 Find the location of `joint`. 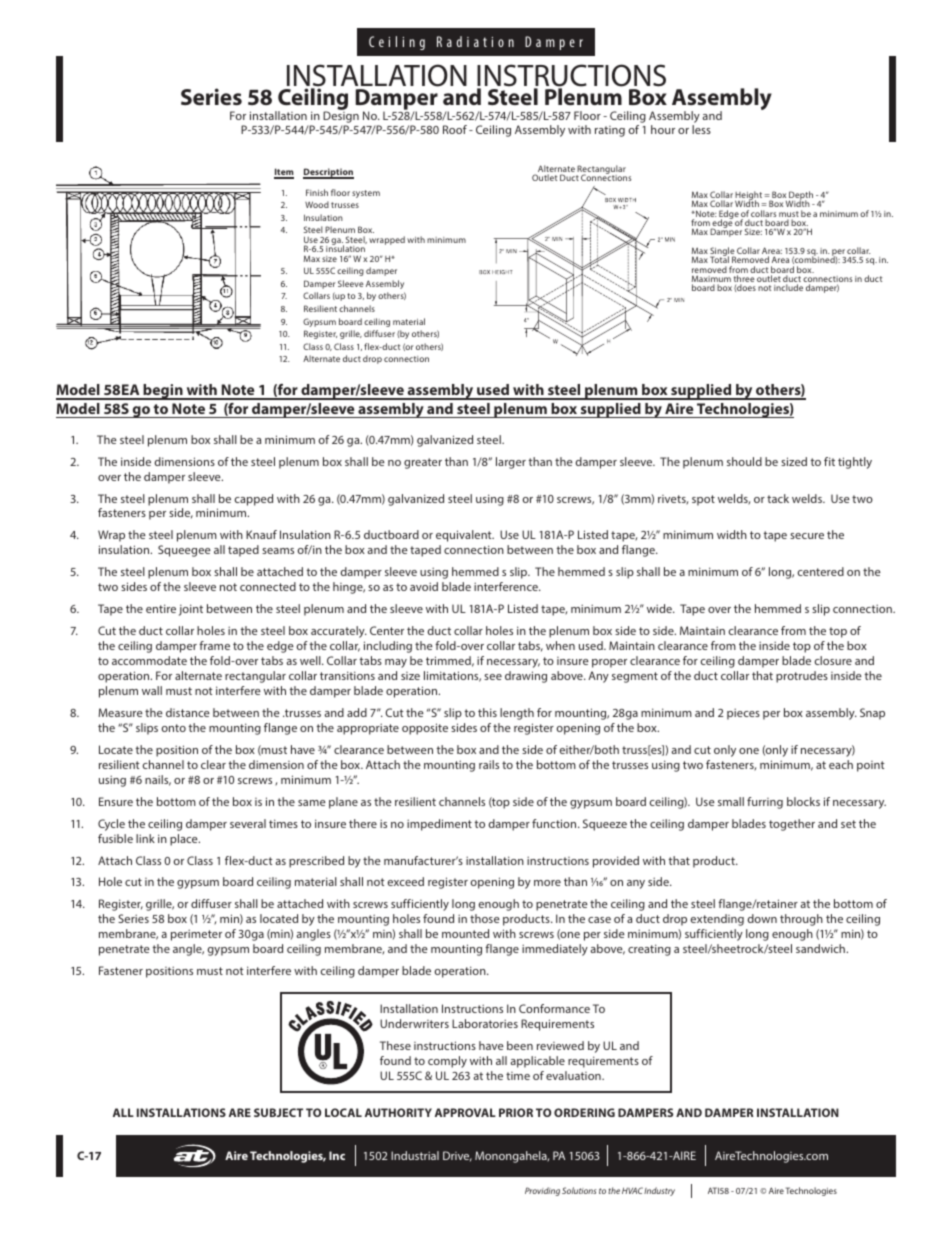

joint is located at coordinates (191, 610).
